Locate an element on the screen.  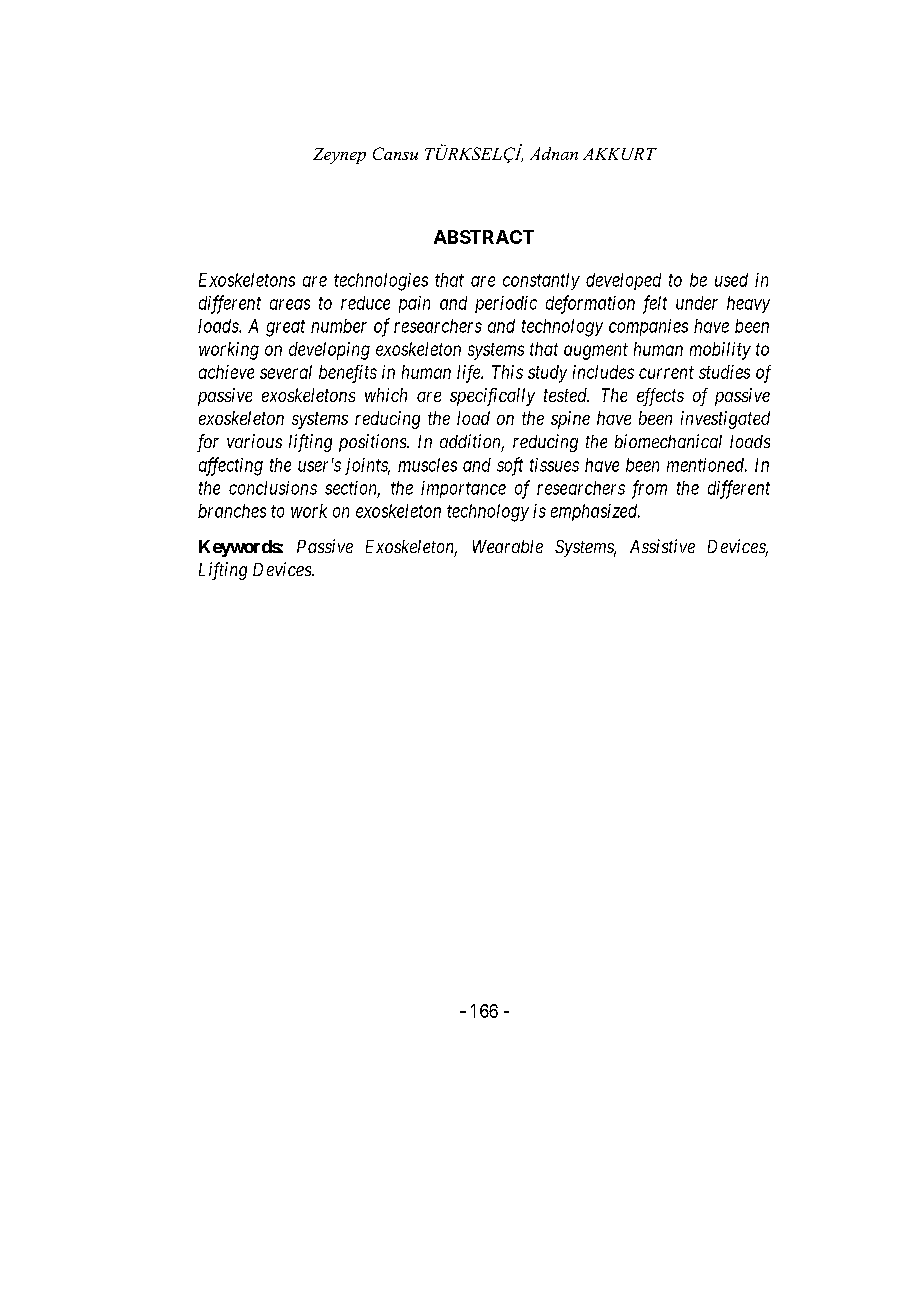
ABSTRACT is located at coordinates (484, 237).
